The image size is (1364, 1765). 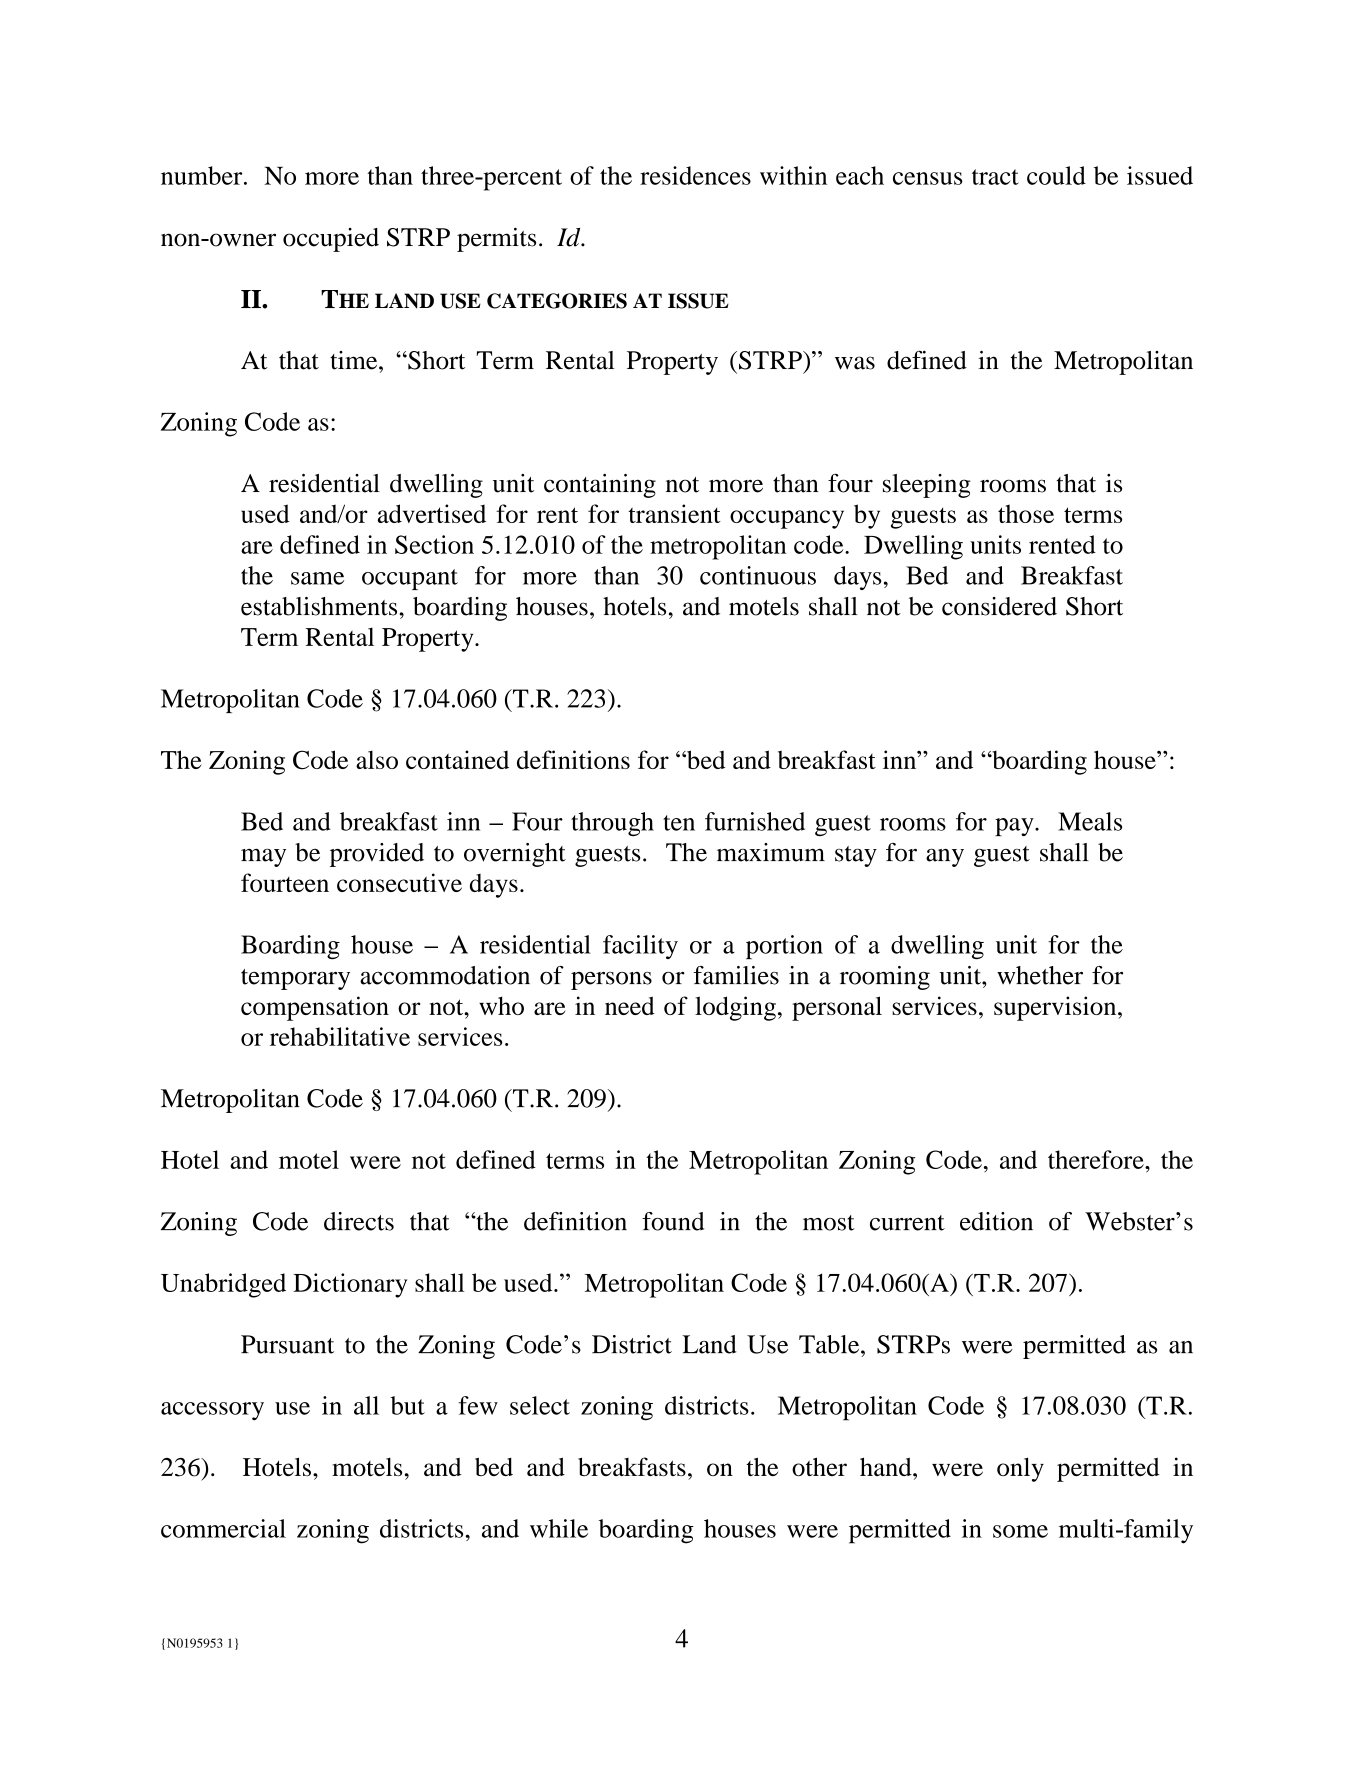 I want to click on considered, so click(x=999, y=606).
